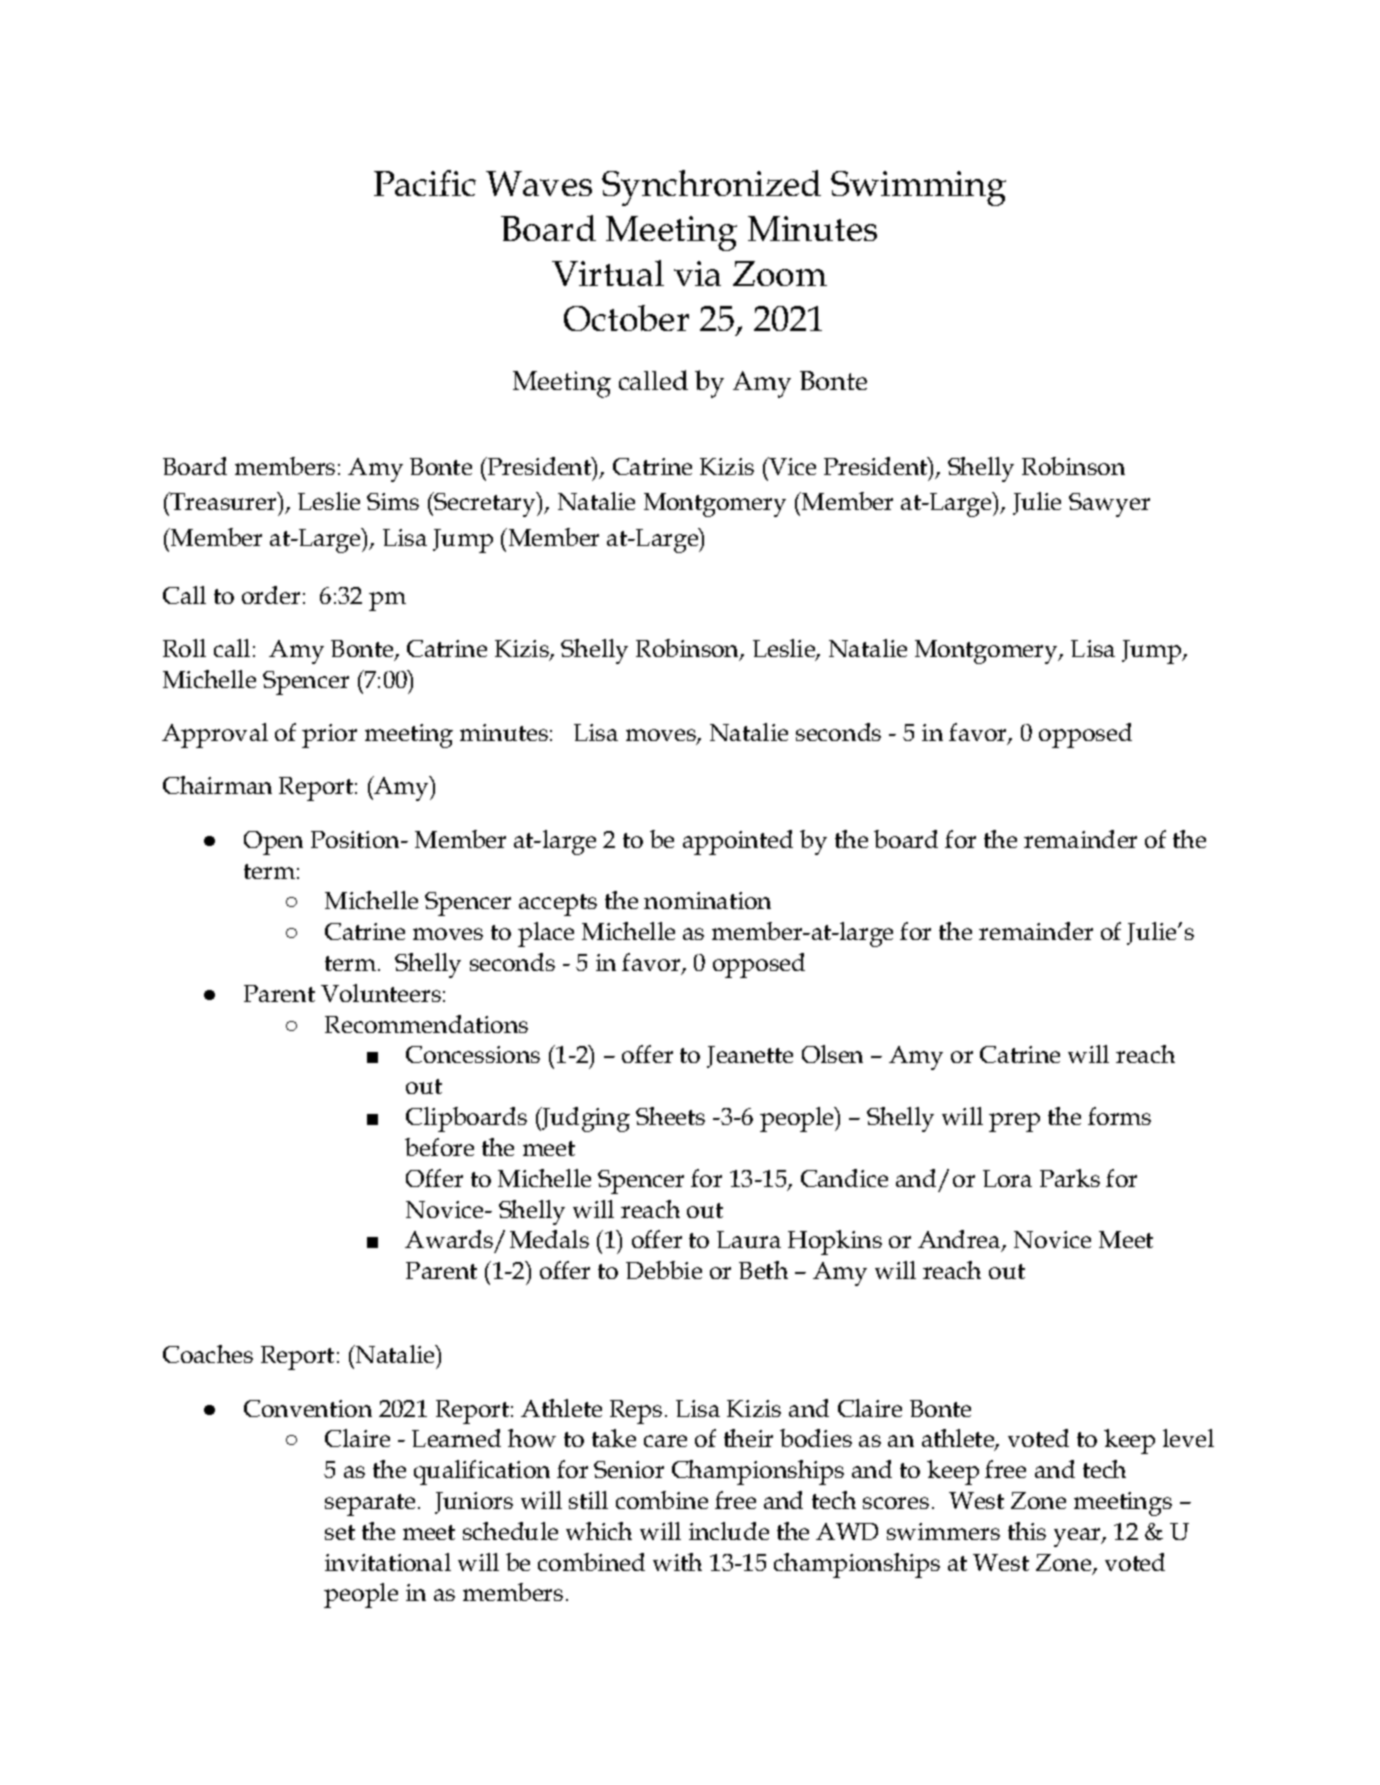 This screenshot has width=1380, height=1785. Describe the element at coordinates (738, 842) in the screenshot. I see `appointed` at that location.
